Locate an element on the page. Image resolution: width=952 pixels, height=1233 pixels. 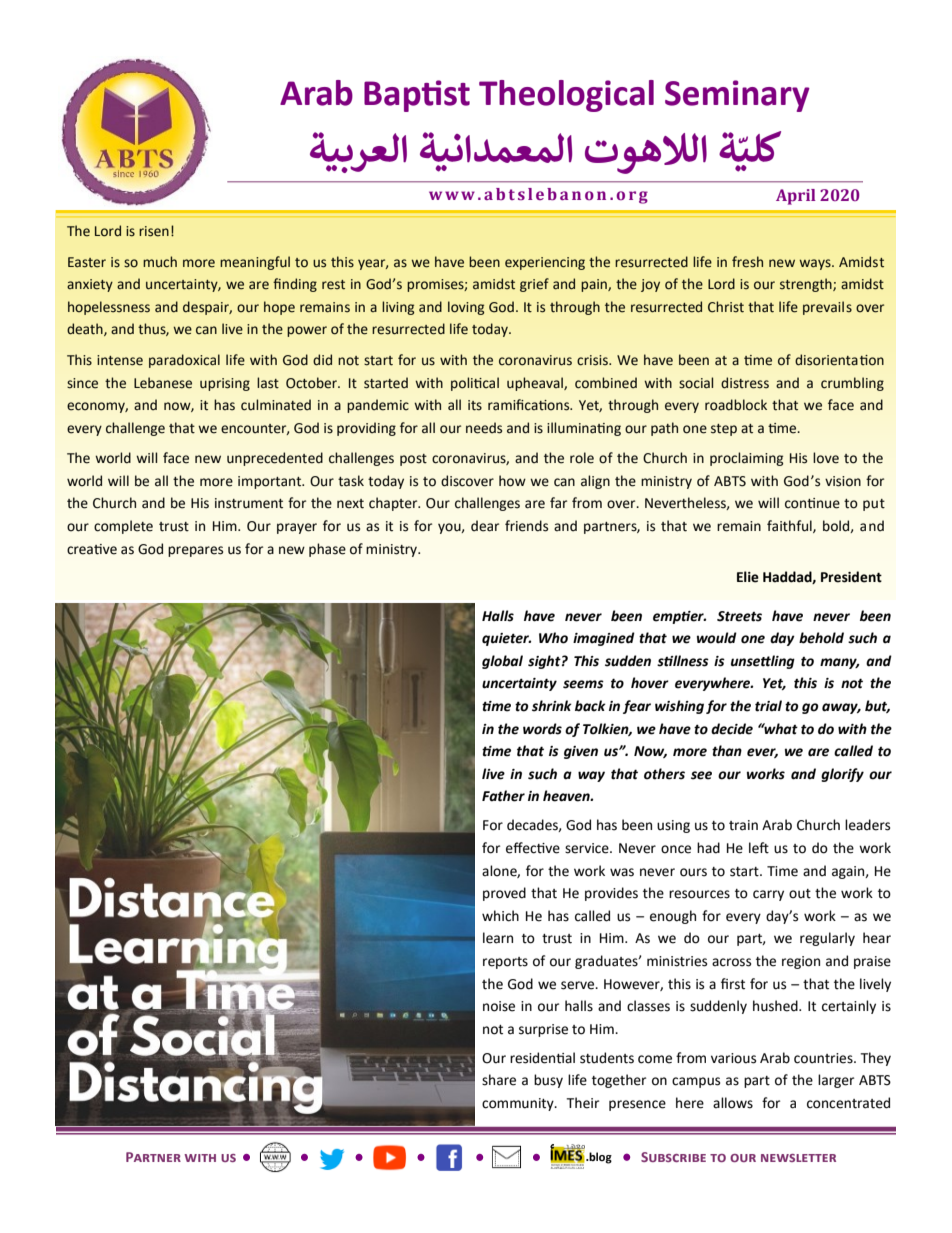
effective is located at coordinates (533, 848).
